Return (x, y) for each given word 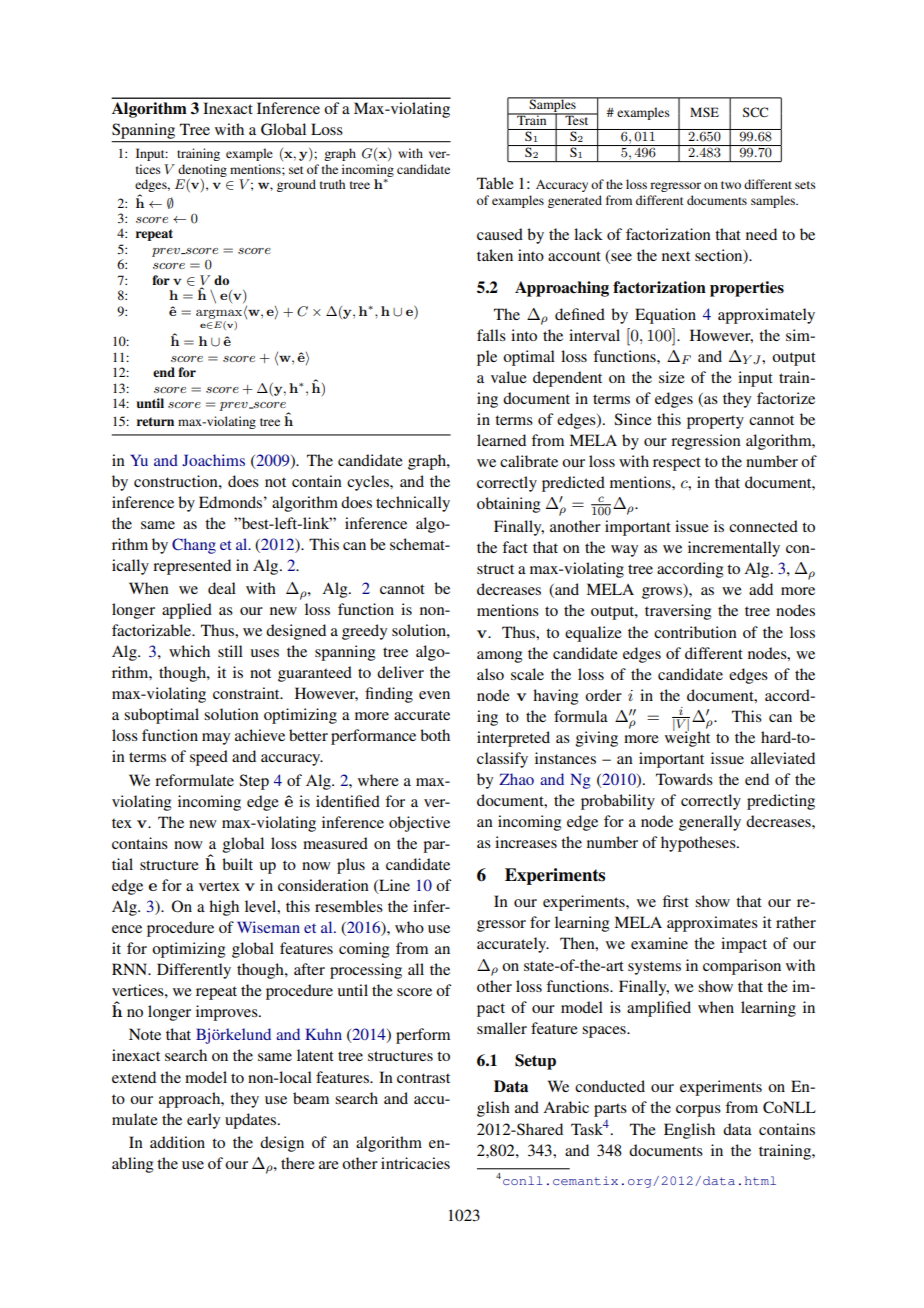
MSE (704, 112)
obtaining (508, 505)
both (435, 735)
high (224, 908)
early (203, 1121)
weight (687, 738)
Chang (194, 546)
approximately (766, 316)
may (216, 739)
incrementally (734, 549)
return (155, 421)
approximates (712, 924)
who (409, 927)
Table (495, 183)
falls (491, 335)
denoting (202, 170)
